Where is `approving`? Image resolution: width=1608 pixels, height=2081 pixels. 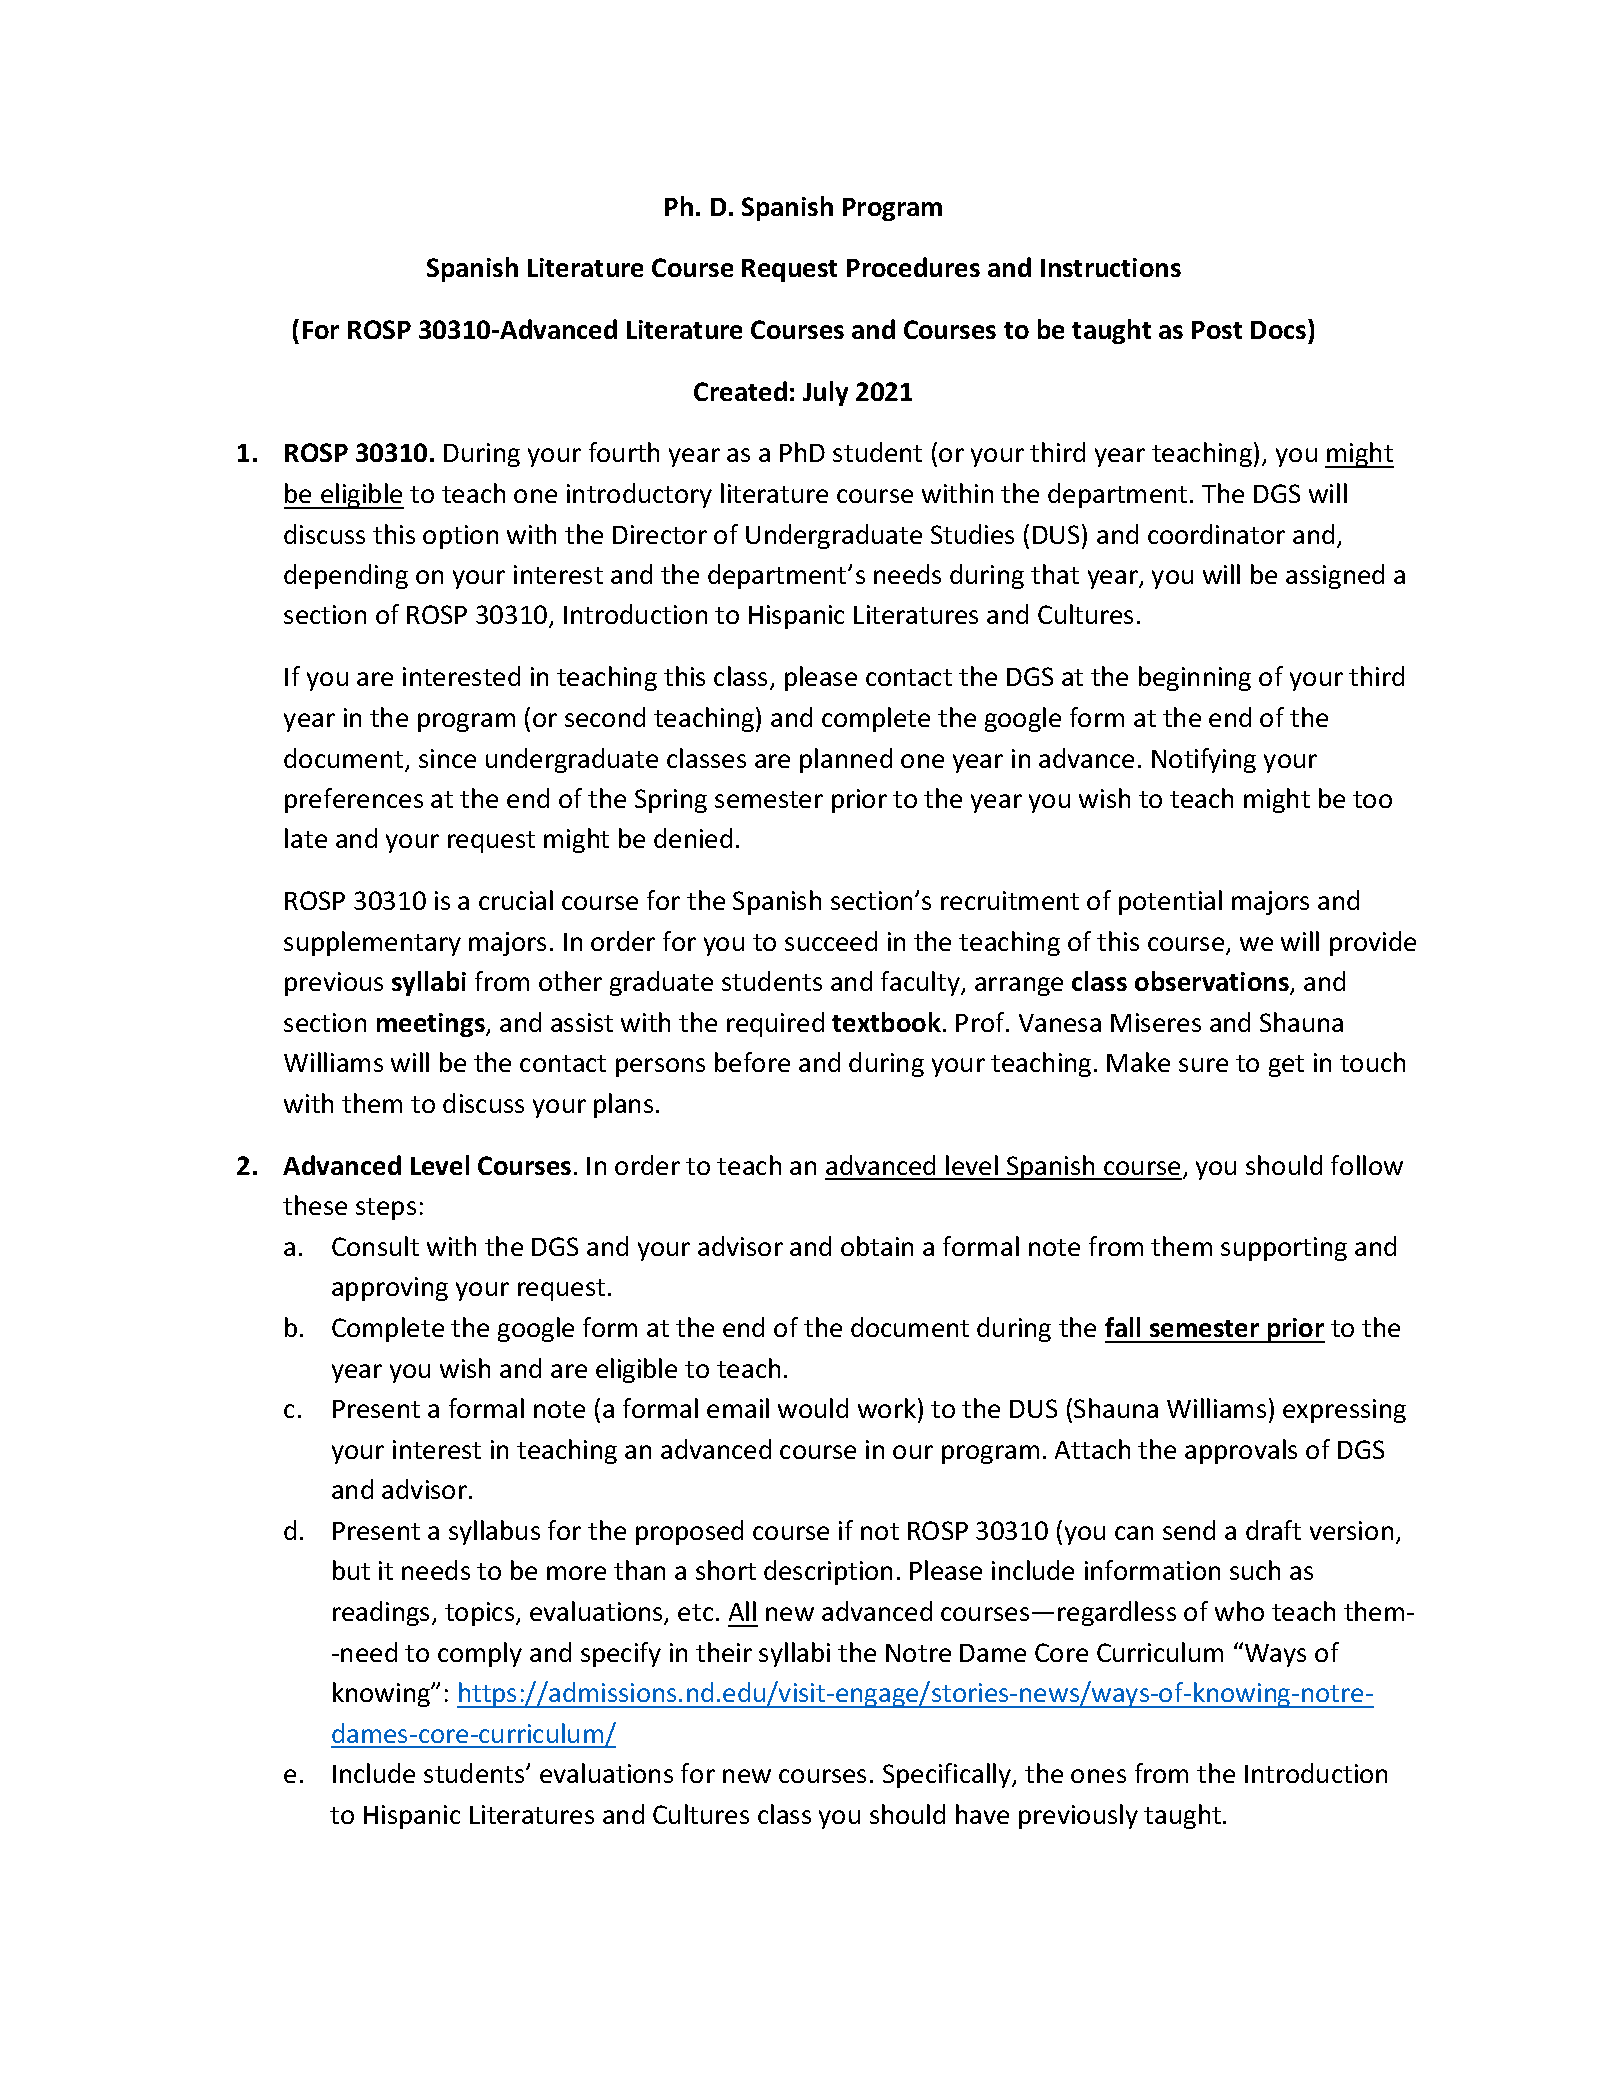 approving is located at coordinates (390, 1289).
